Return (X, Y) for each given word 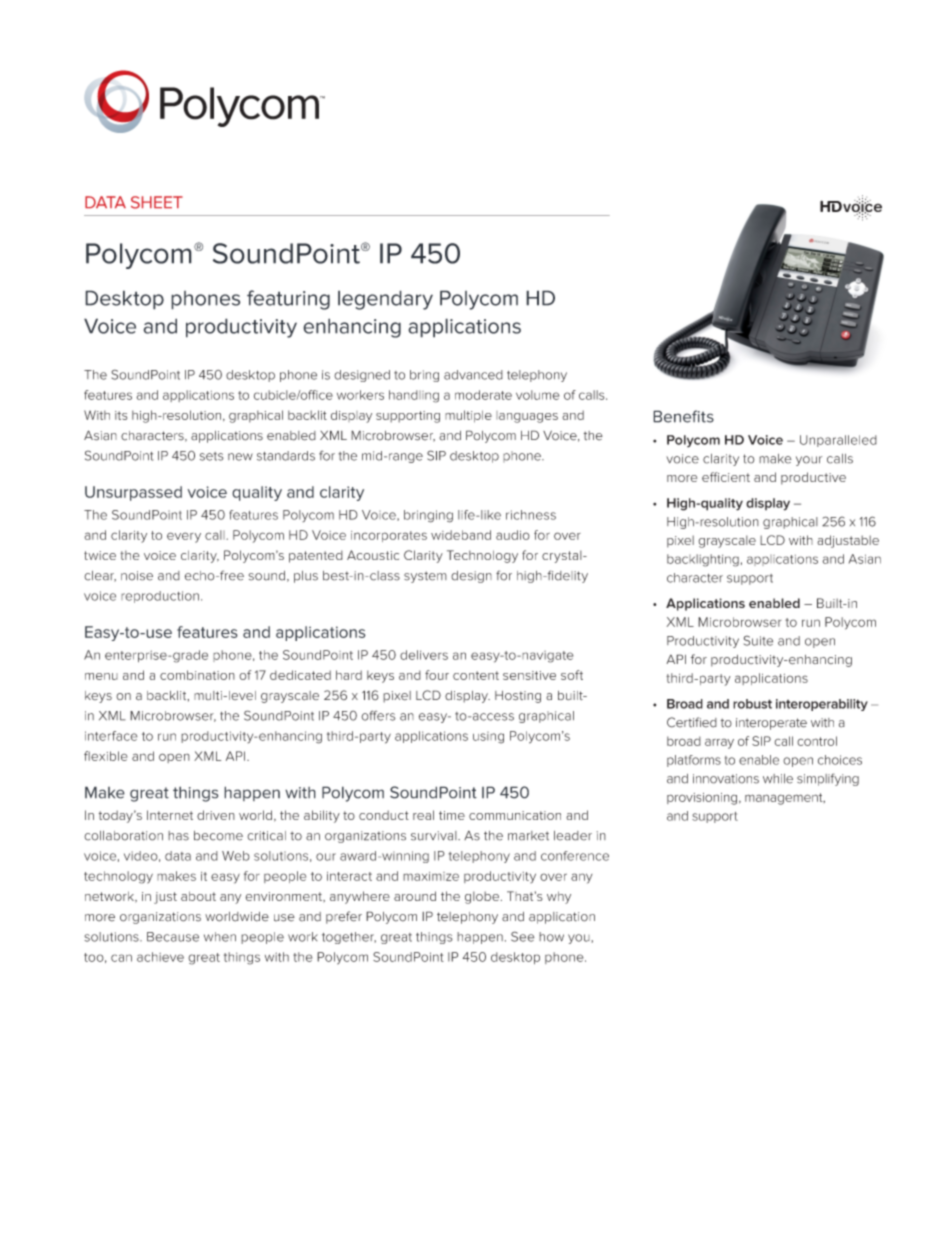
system (425, 577)
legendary (385, 300)
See (522, 936)
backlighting (703, 560)
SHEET (157, 202)
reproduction (160, 597)
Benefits (683, 416)
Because (173, 937)
